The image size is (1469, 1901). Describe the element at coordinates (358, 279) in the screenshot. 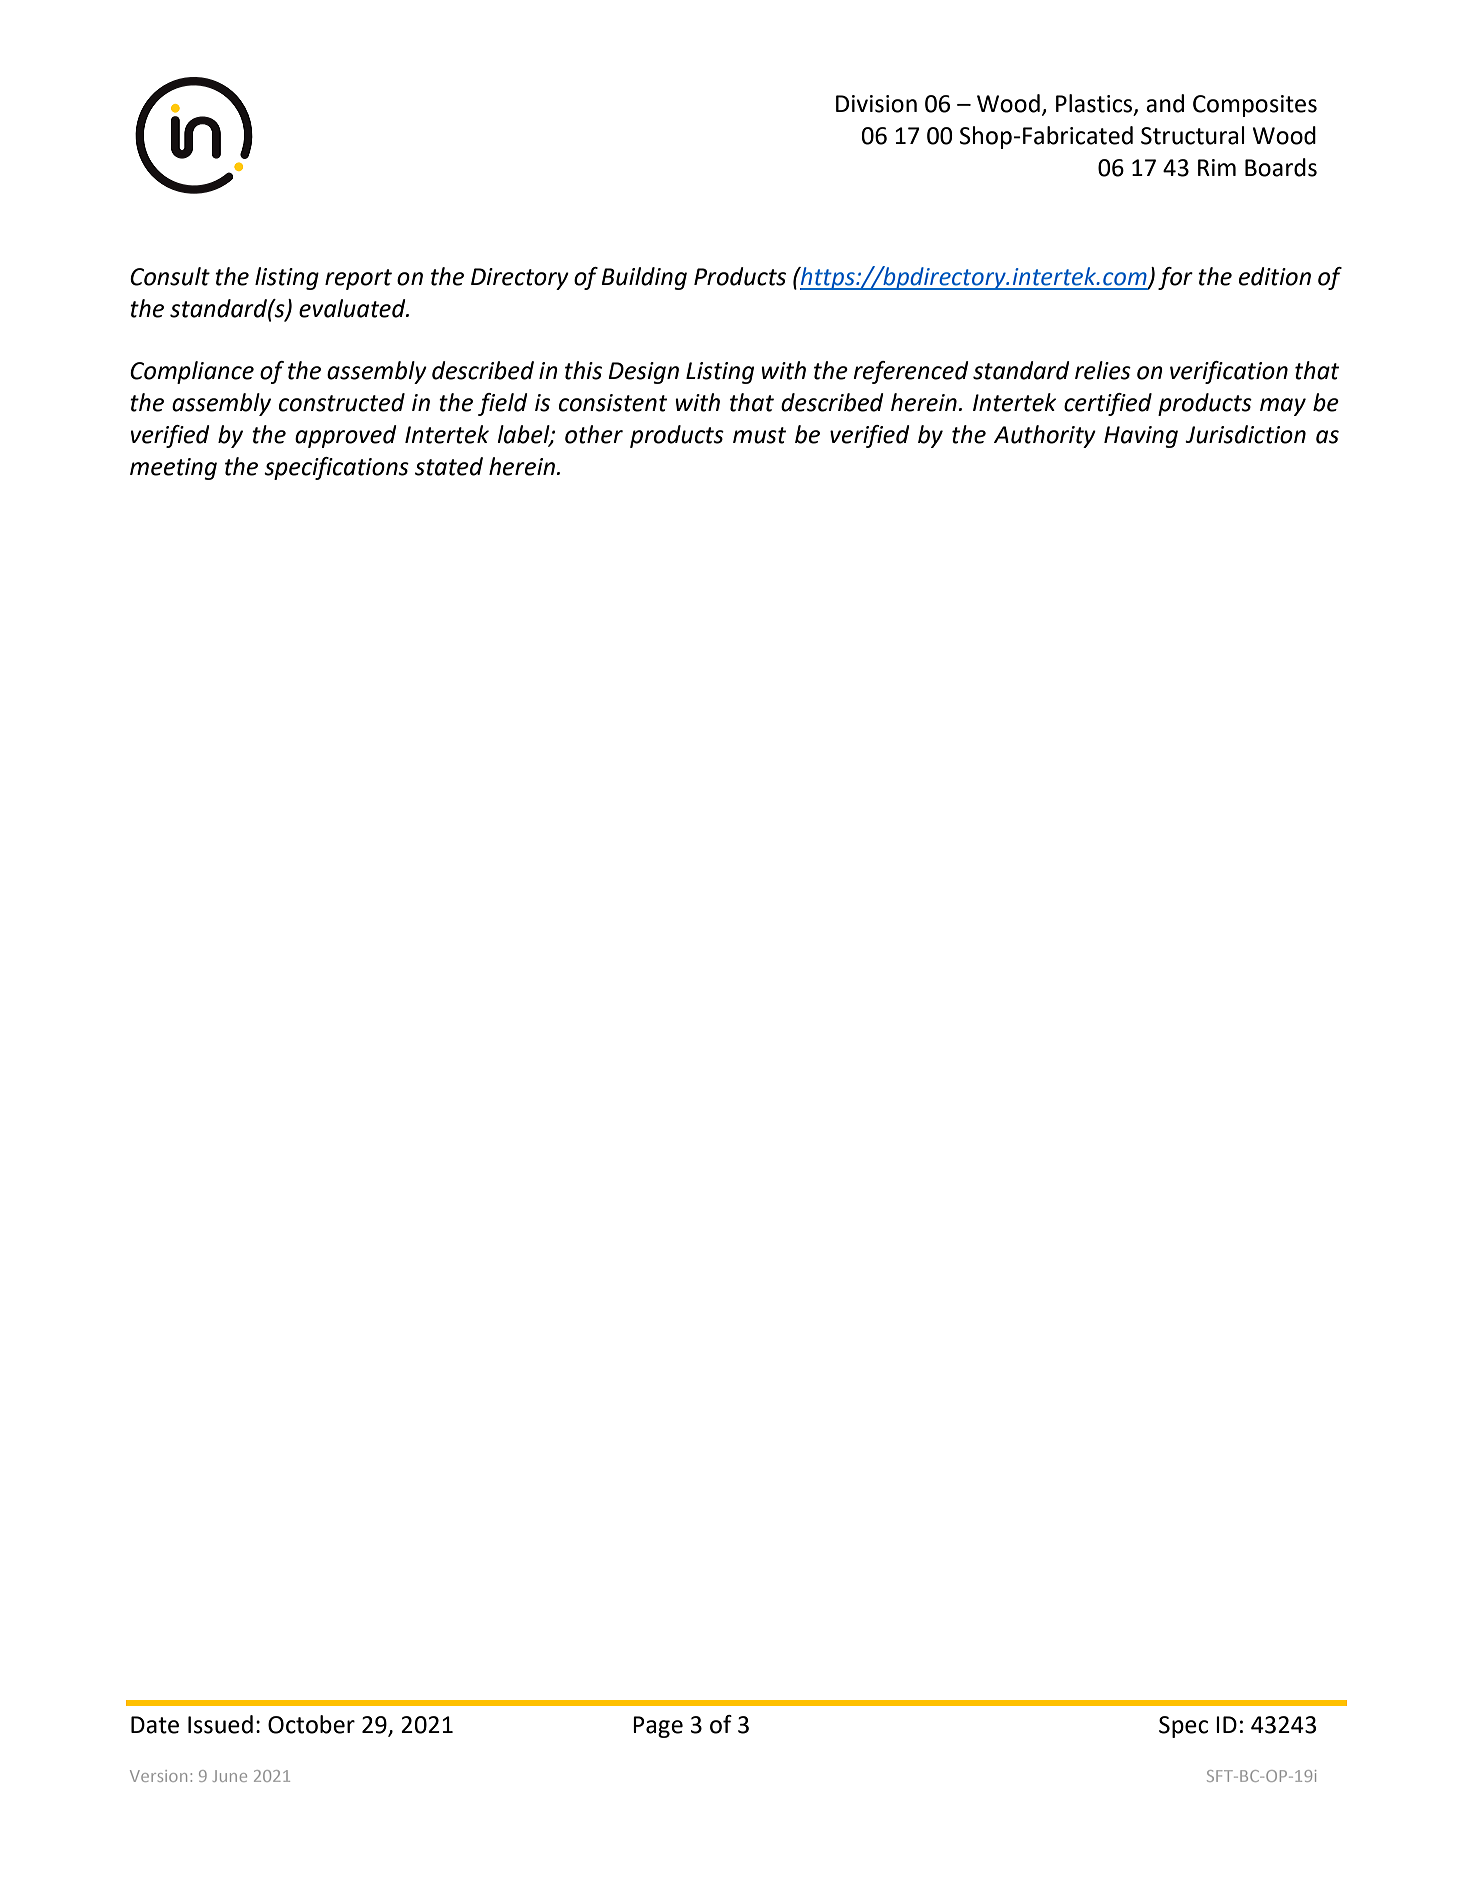

I see `report` at that location.
